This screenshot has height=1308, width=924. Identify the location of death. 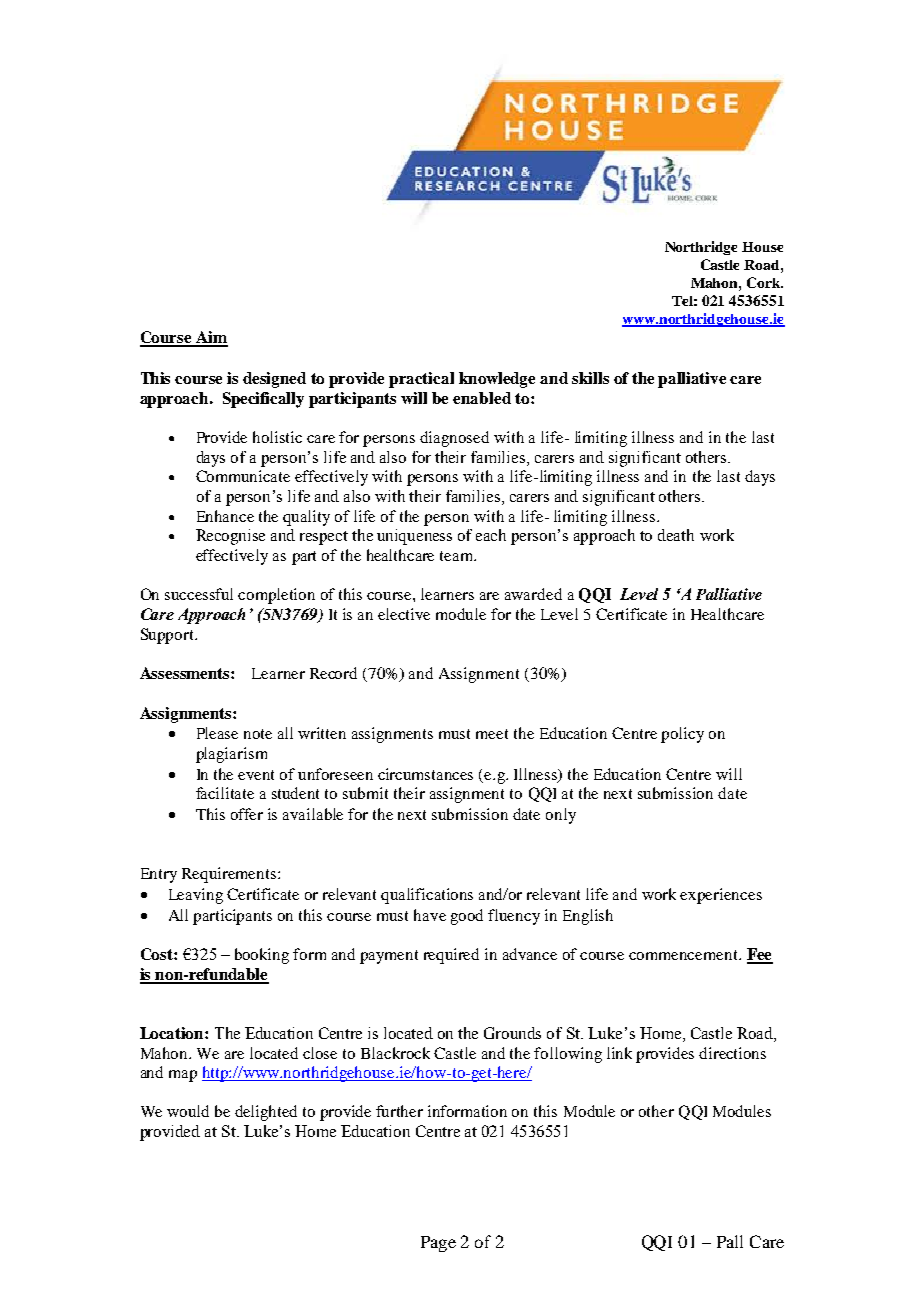
(676, 535).
